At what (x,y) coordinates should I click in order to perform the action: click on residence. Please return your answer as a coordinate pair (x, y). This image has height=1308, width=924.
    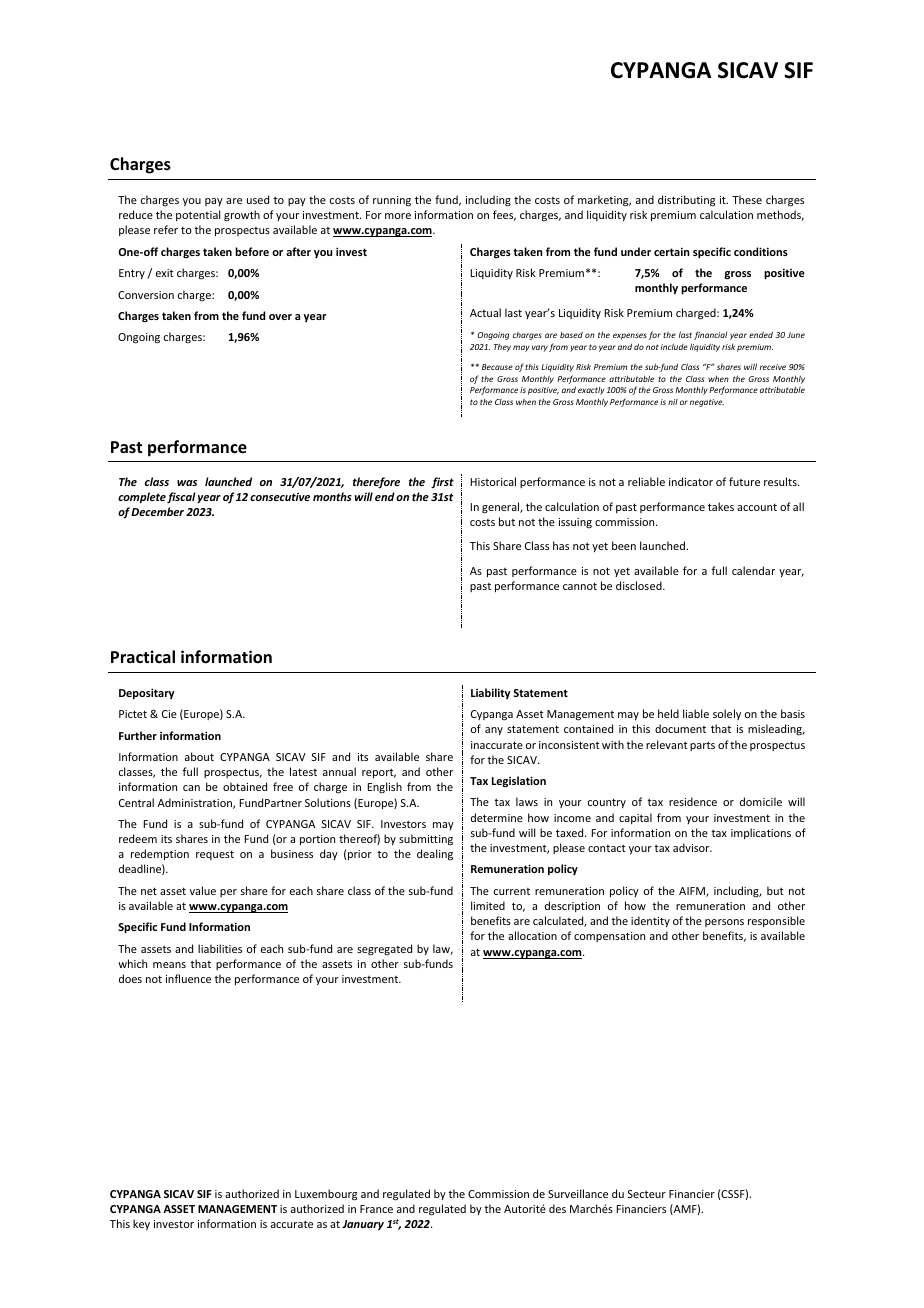
    Looking at the image, I should click on (693, 801).
